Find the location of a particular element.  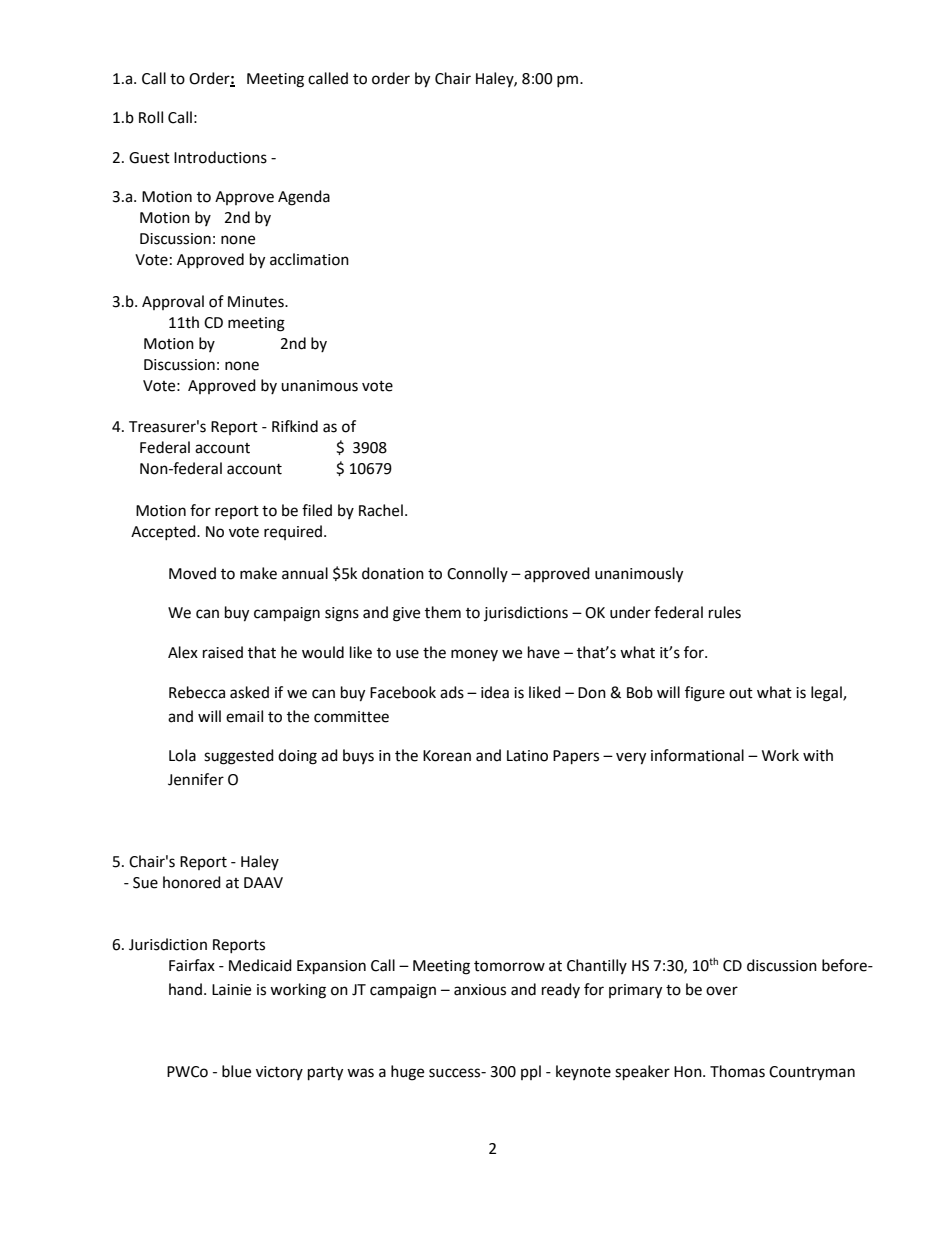

acclimation is located at coordinates (309, 259).
